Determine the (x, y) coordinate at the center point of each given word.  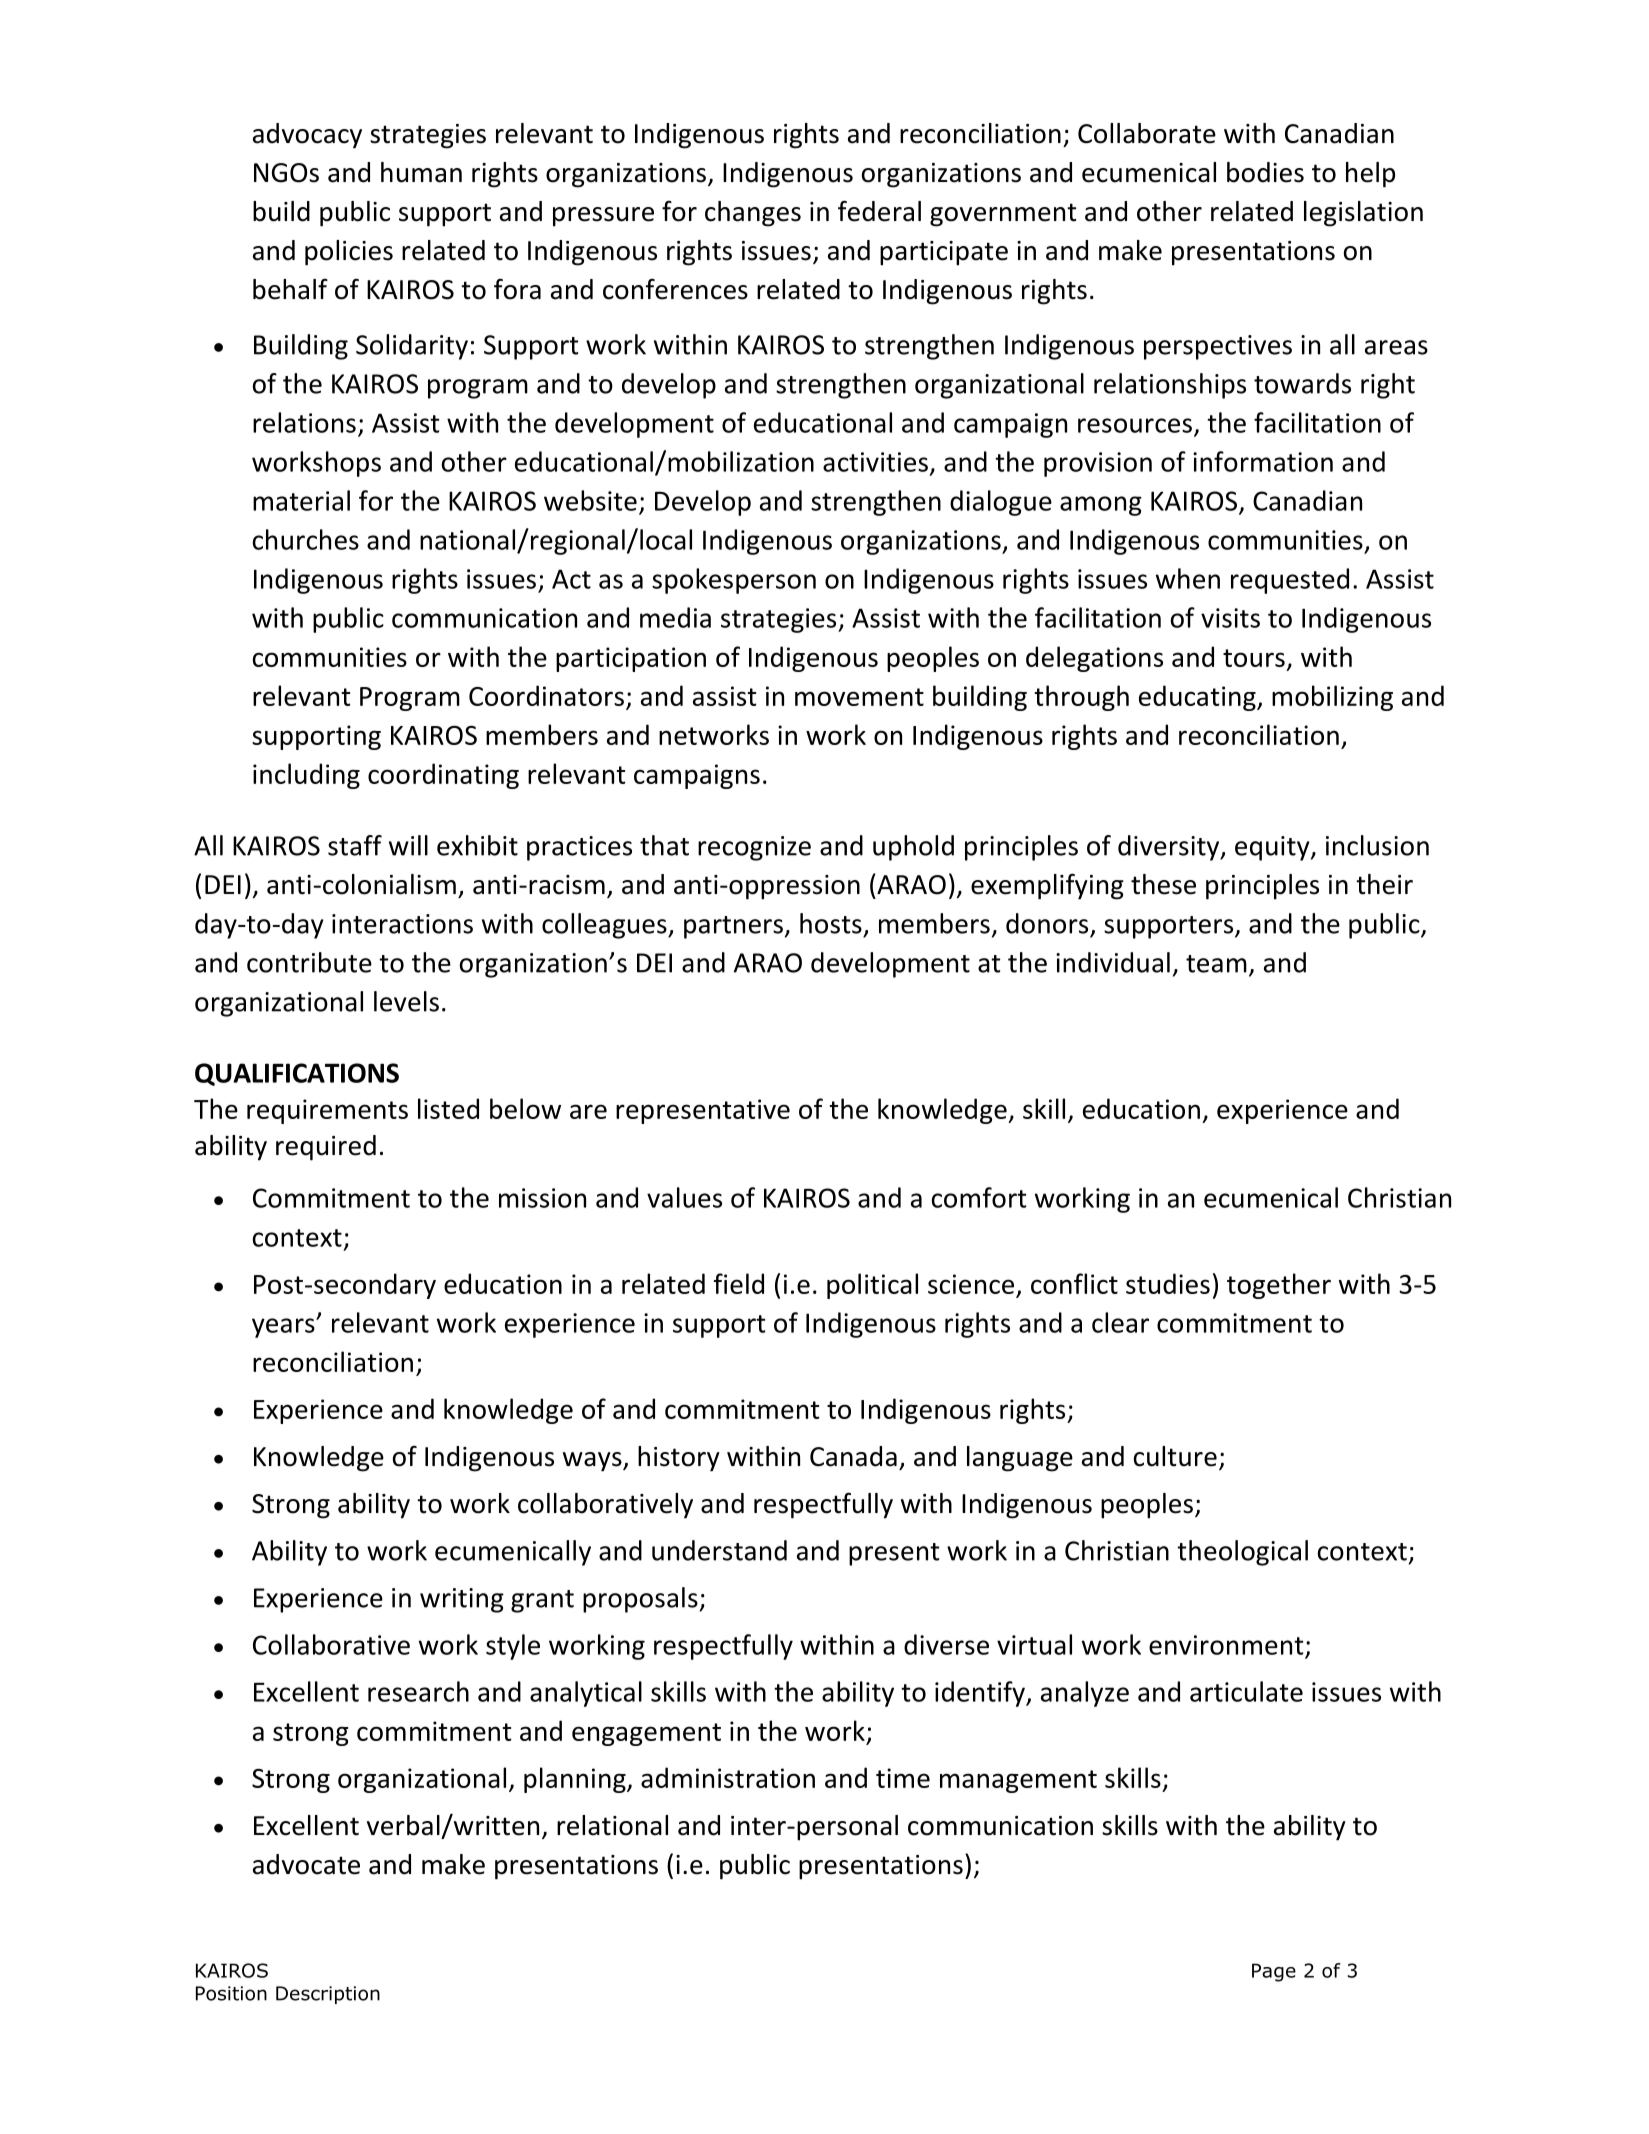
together (1279, 1286)
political (872, 1286)
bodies (1265, 172)
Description (328, 1995)
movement (859, 697)
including (306, 776)
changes (753, 214)
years (284, 1328)
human (421, 172)
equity (1273, 848)
